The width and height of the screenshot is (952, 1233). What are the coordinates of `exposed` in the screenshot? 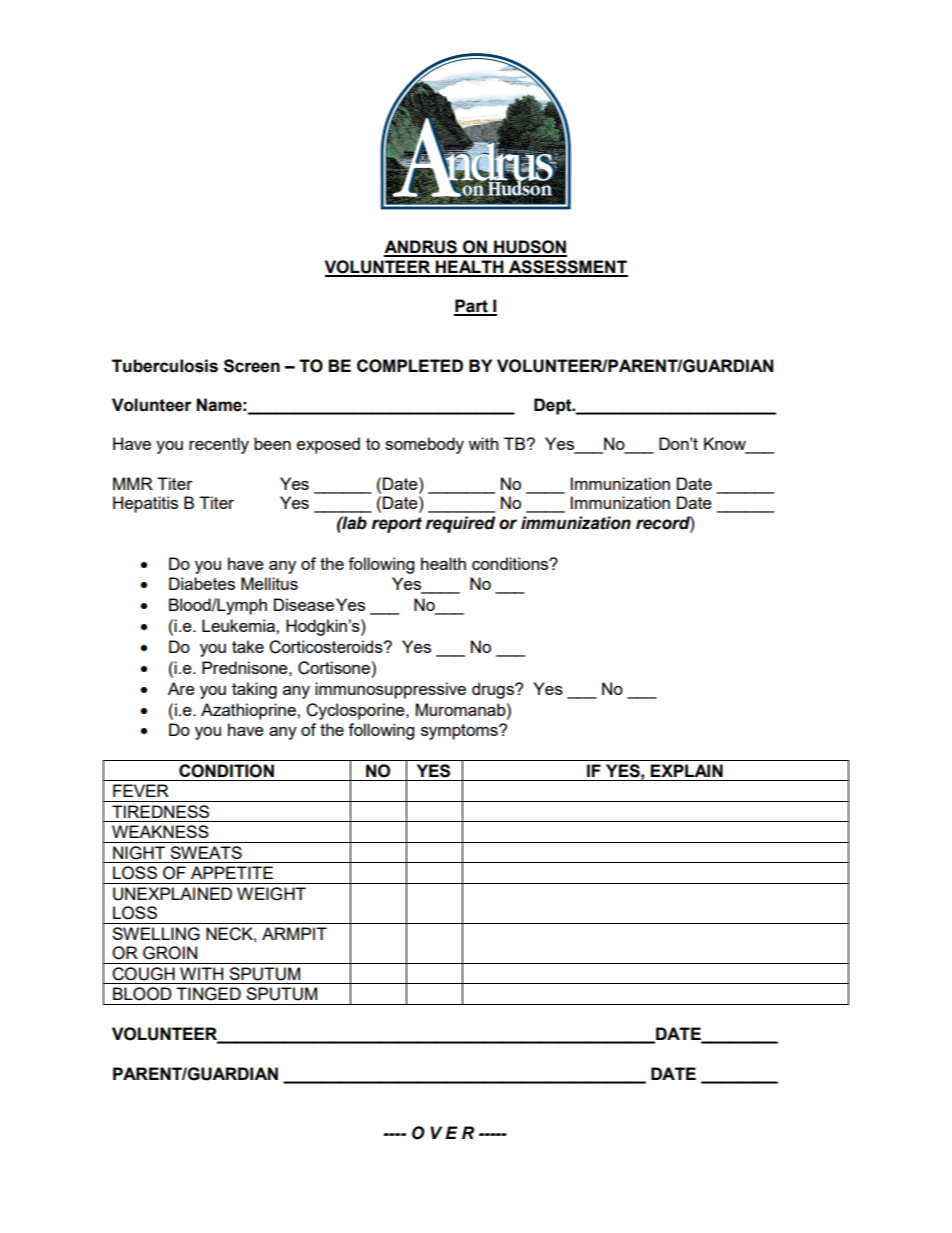 It's located at (328, 445).
